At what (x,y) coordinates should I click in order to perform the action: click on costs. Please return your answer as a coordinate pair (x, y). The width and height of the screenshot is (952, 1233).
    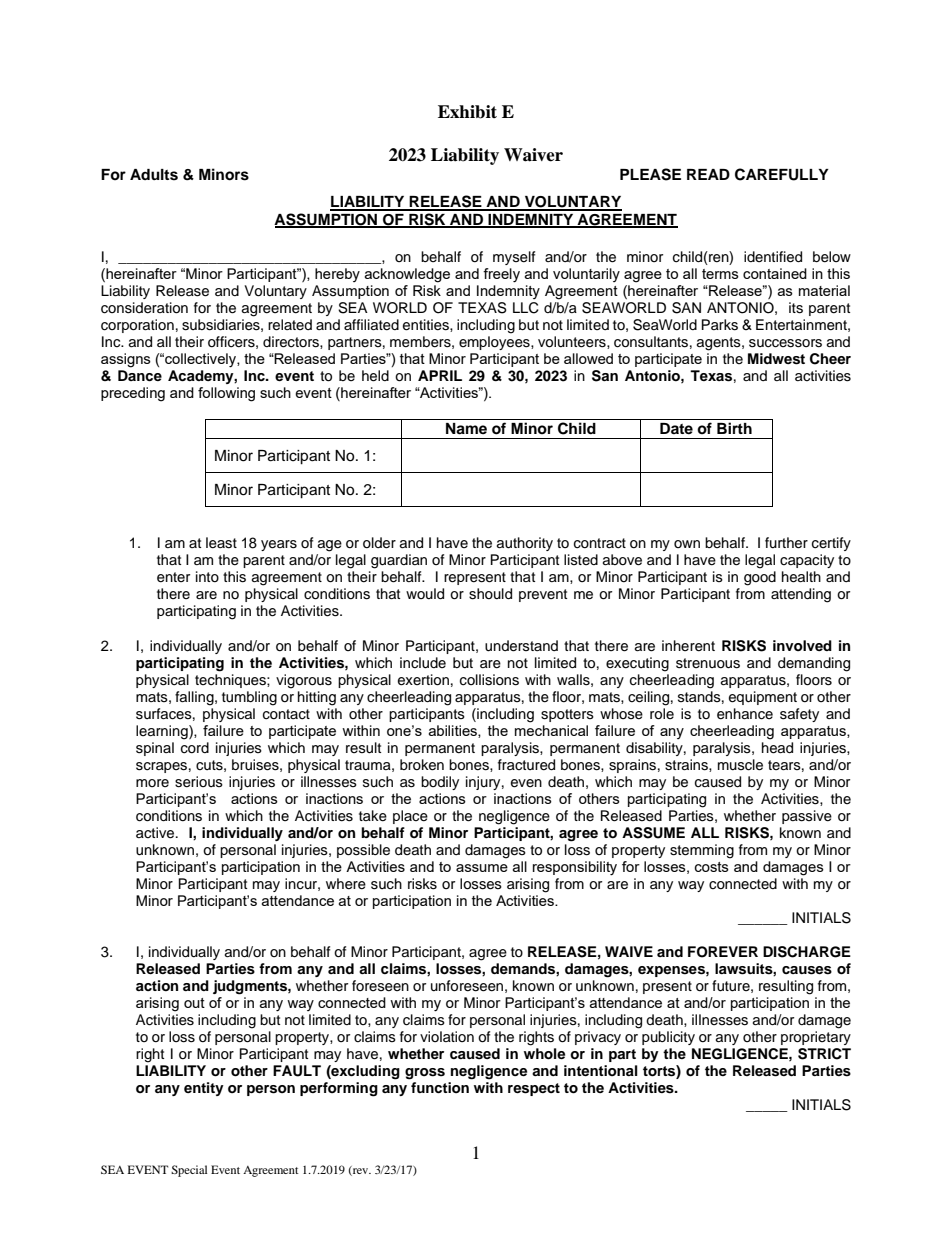
    Looking at the image, I should click on (712, 867).
